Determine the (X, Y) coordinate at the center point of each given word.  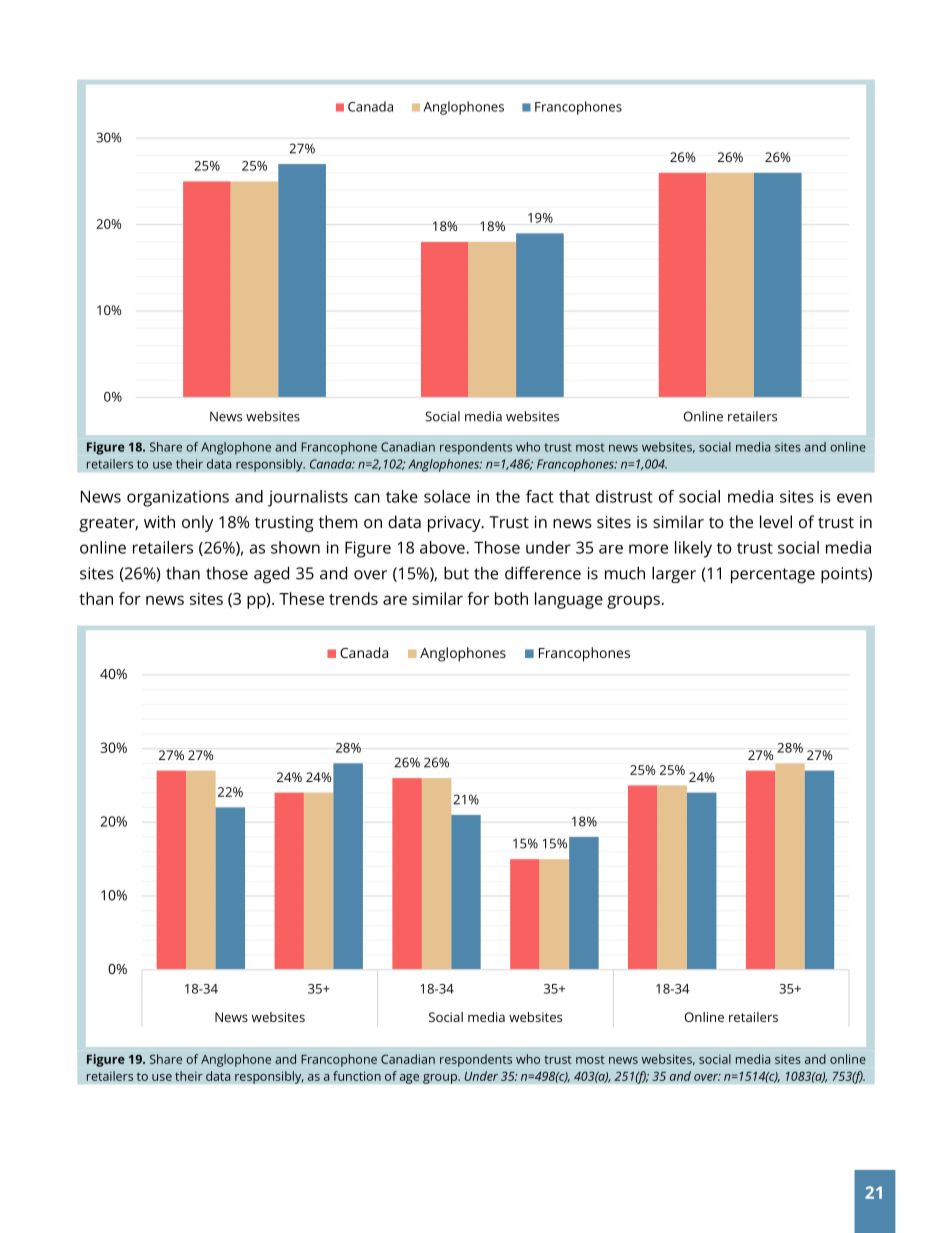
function (357, 1076)
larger (674, 574)
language (569, 600)
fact (540, 496)
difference (543, 573)
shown (295, 547)
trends (353, 598)
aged (271, 574)
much (625, 573)
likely (693, 549)
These (301, 598)
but (456, 573)
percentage (773, 576)
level (776, 521)
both (511, 598)
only (197, 523)
